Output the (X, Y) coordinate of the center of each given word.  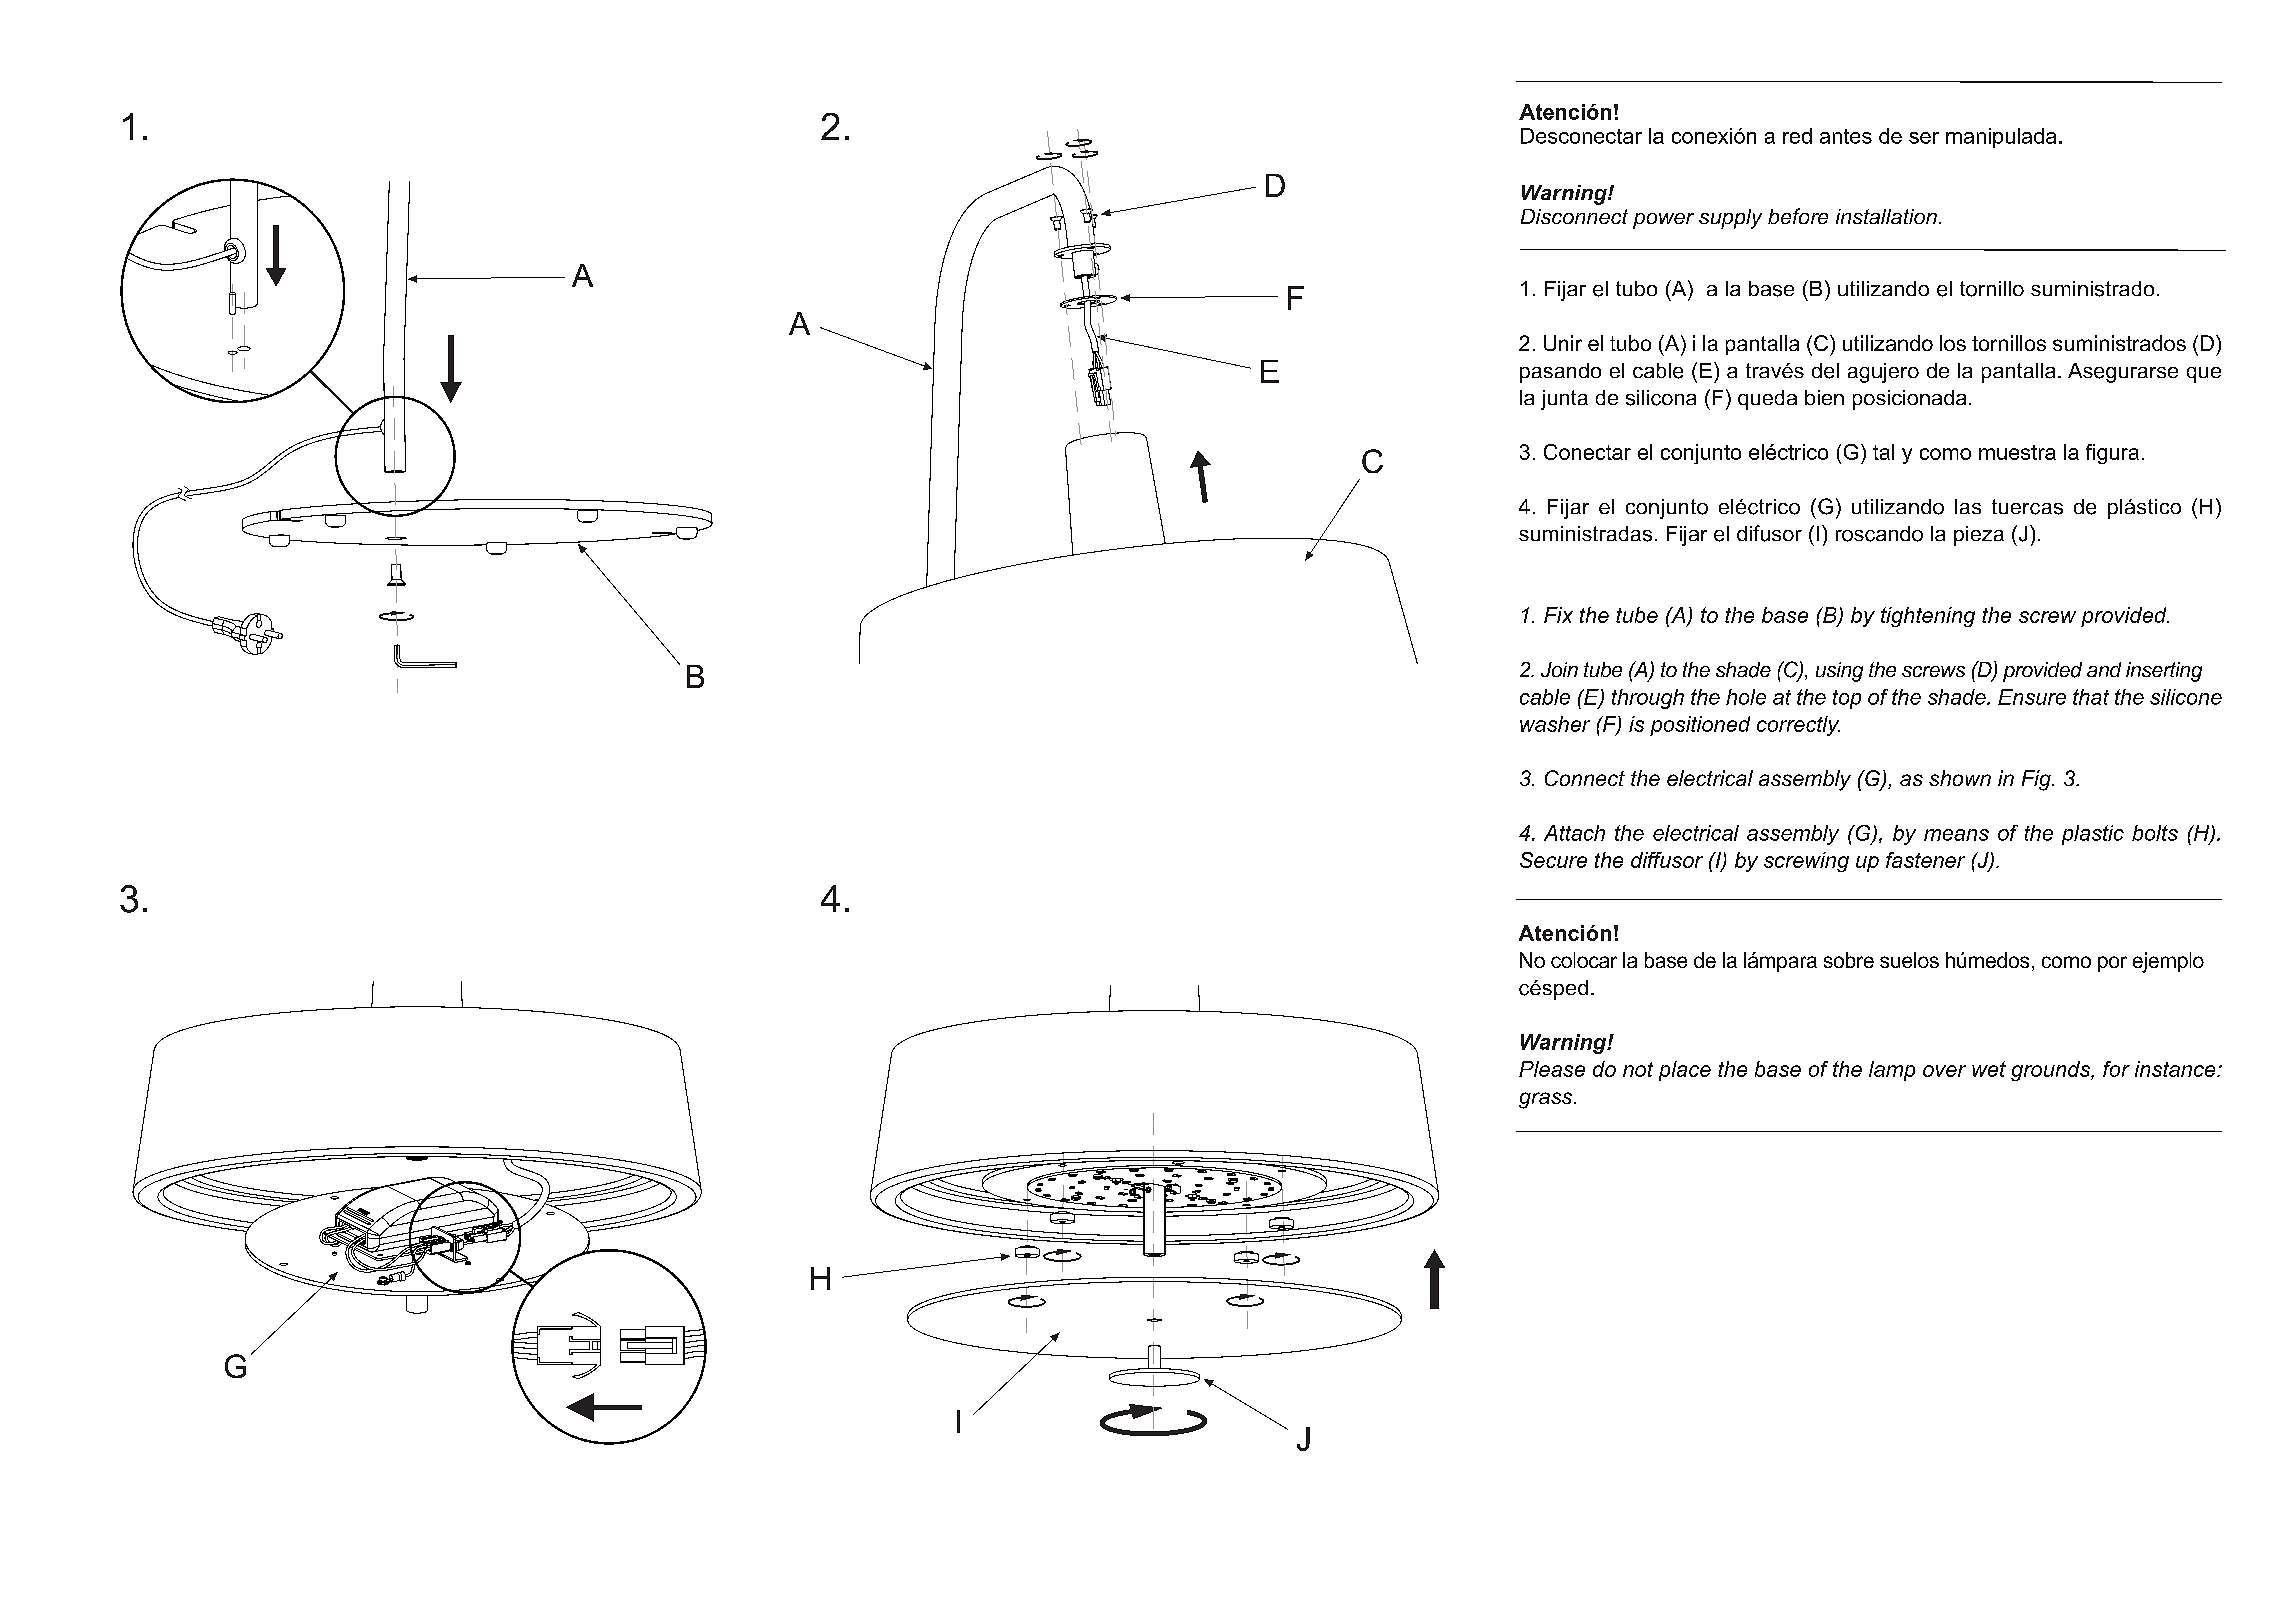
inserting (2164, 672)
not (1638, 1069)
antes (1846, 136)
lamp (1892, 1071)
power (1663, 221)
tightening (1928, 617)
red (1797, 136)
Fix (1558, 615)
